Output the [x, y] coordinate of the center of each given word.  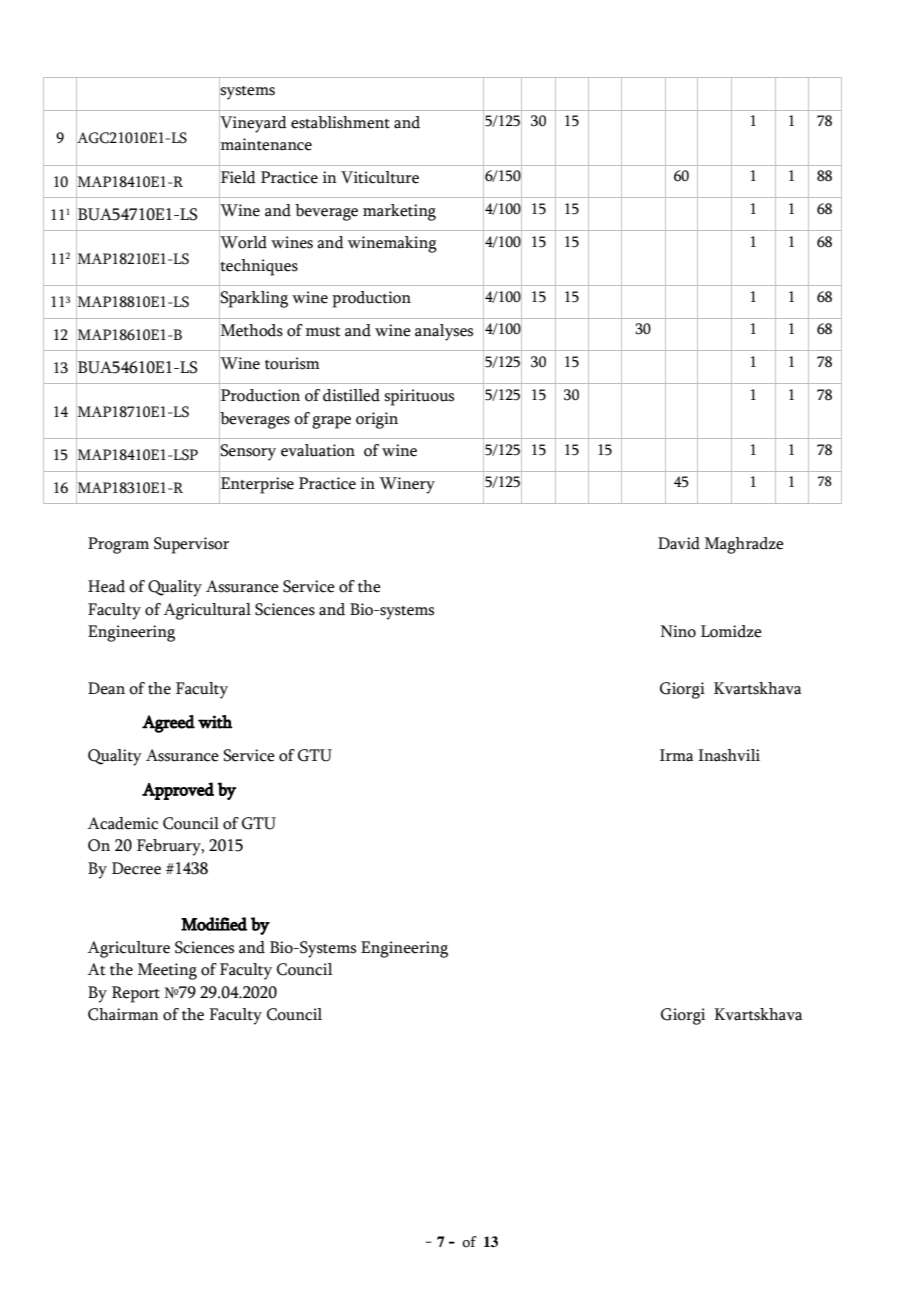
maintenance [265, 144]
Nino [678, 631]
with [215, 722]
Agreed [168, 724]
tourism [292, 363]
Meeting [167, 971]
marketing [399, 212]
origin [377, 420]
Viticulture [380, 177]
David [679, 543]
